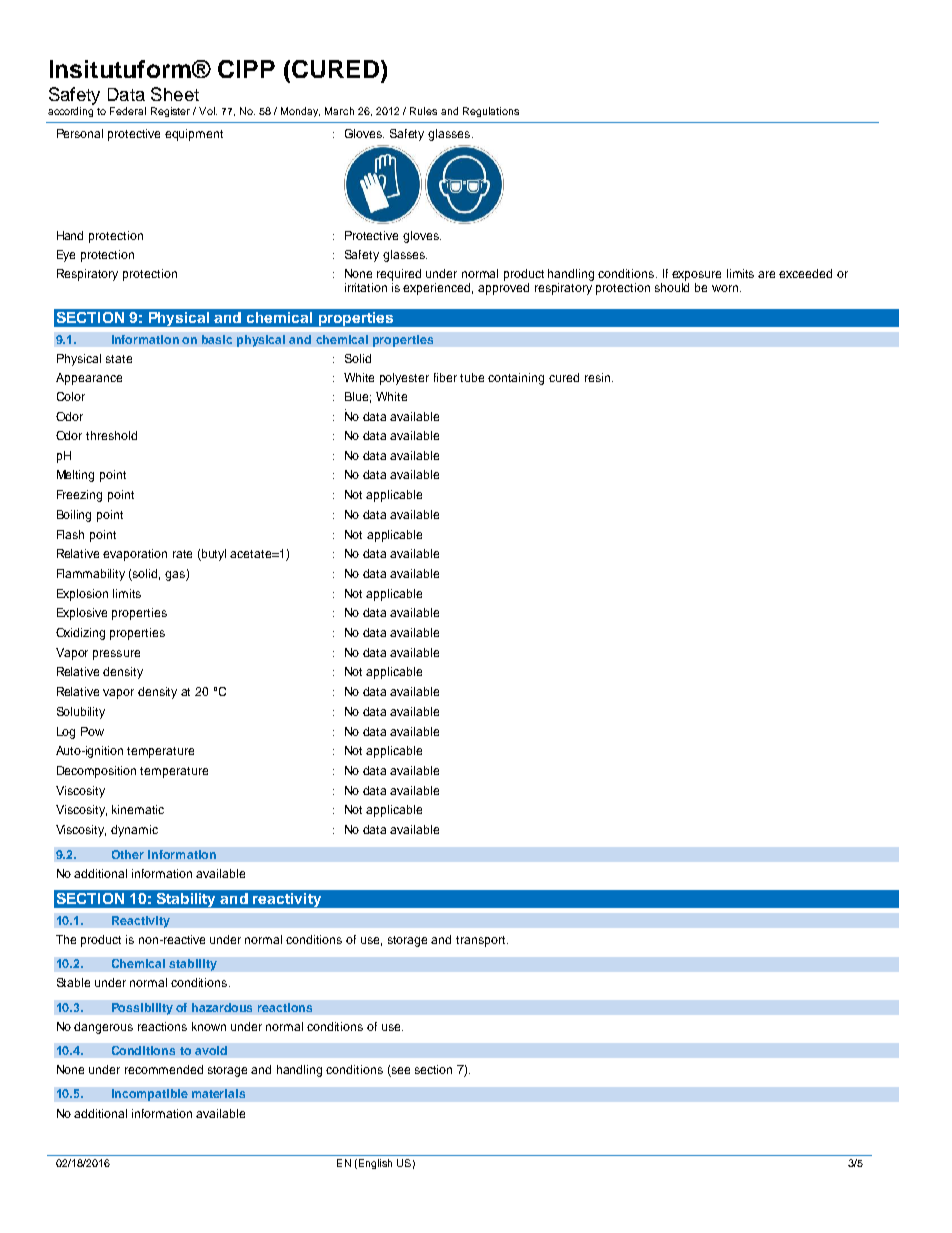  What do you see at coordinates (423, 111) in the image?
I see `Rules` at bounding box center [423, 111].
